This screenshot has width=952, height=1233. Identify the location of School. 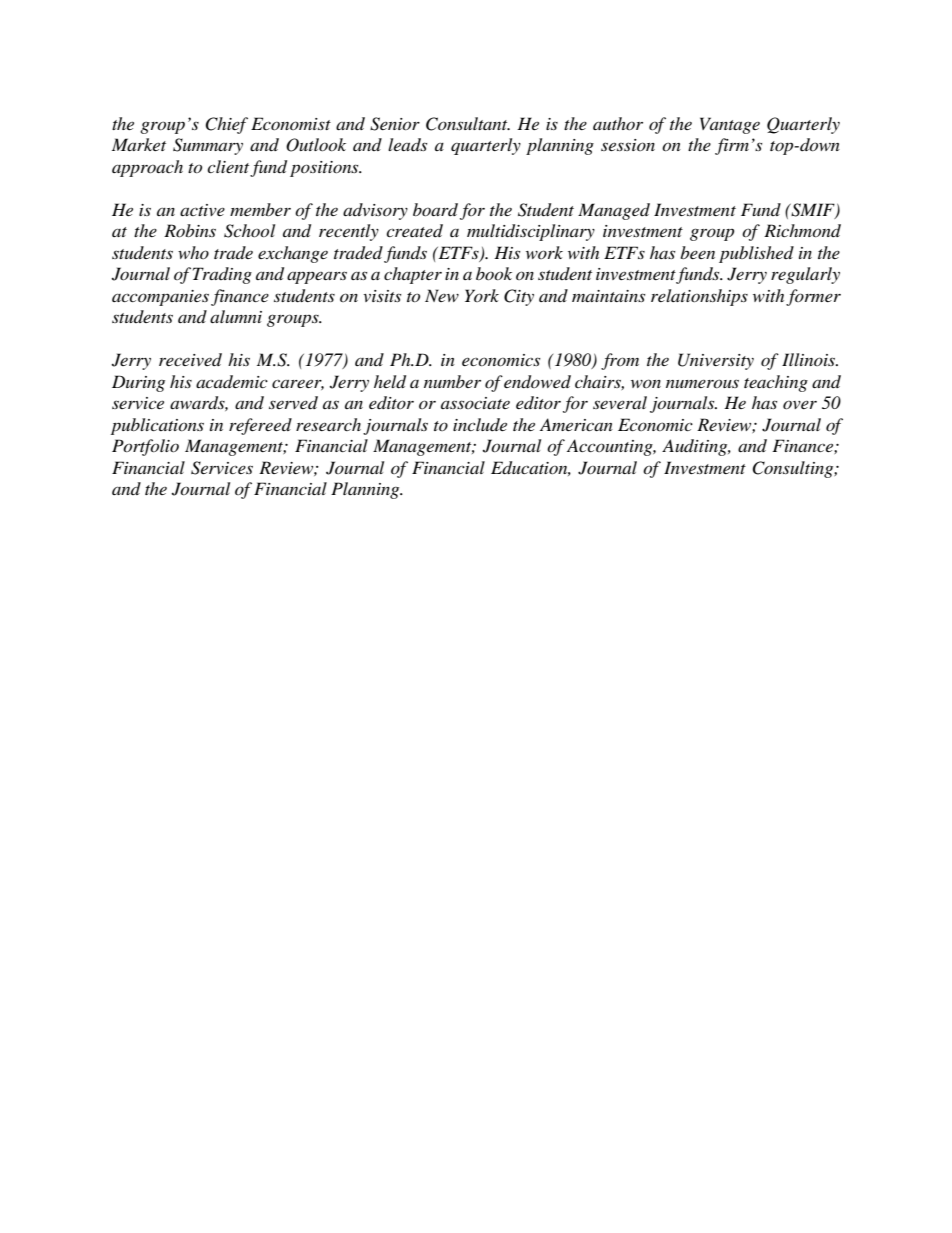
(249, 231).
